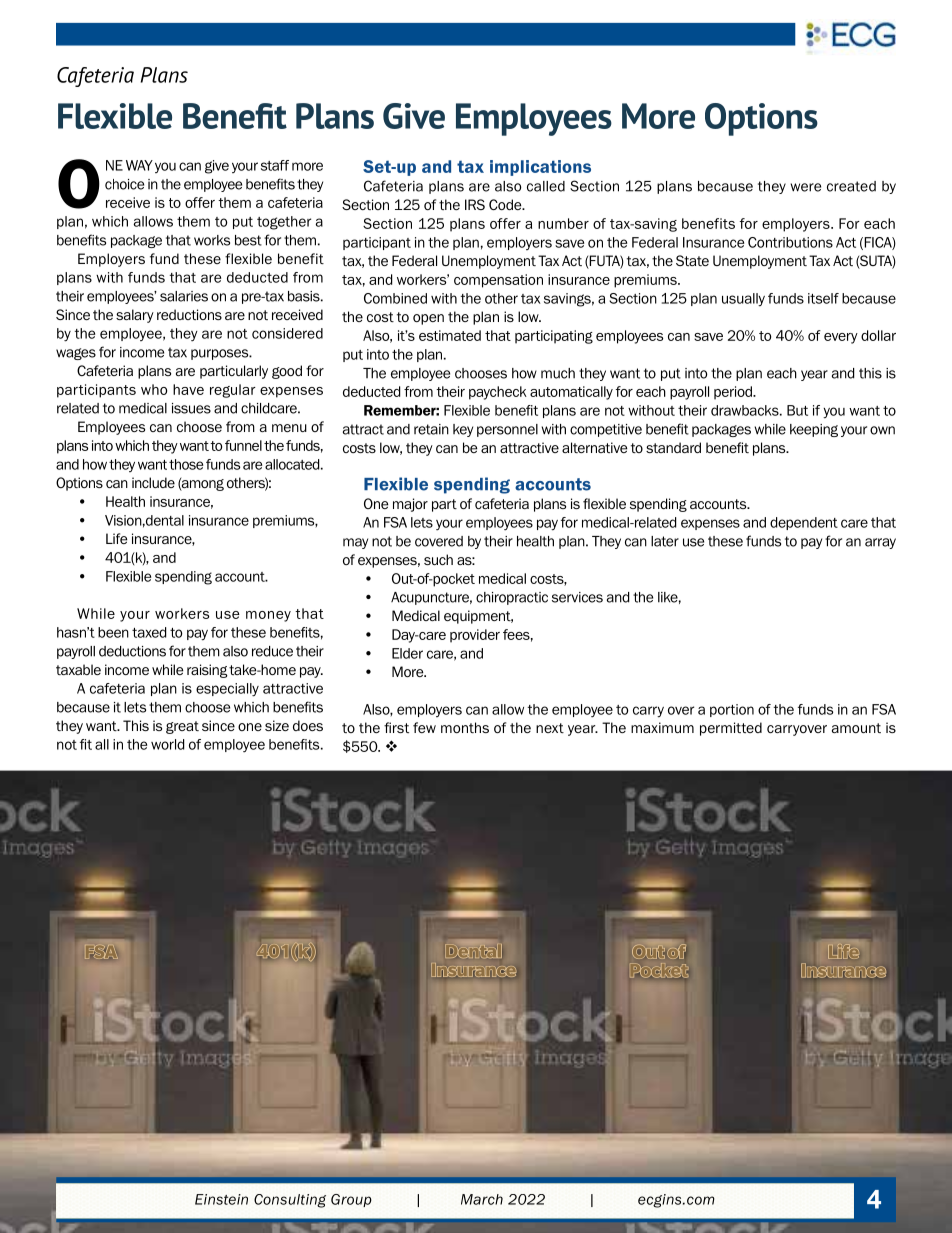 The height and width of the image is (1233, 952). I want to click on March, so click(482, 1199).
